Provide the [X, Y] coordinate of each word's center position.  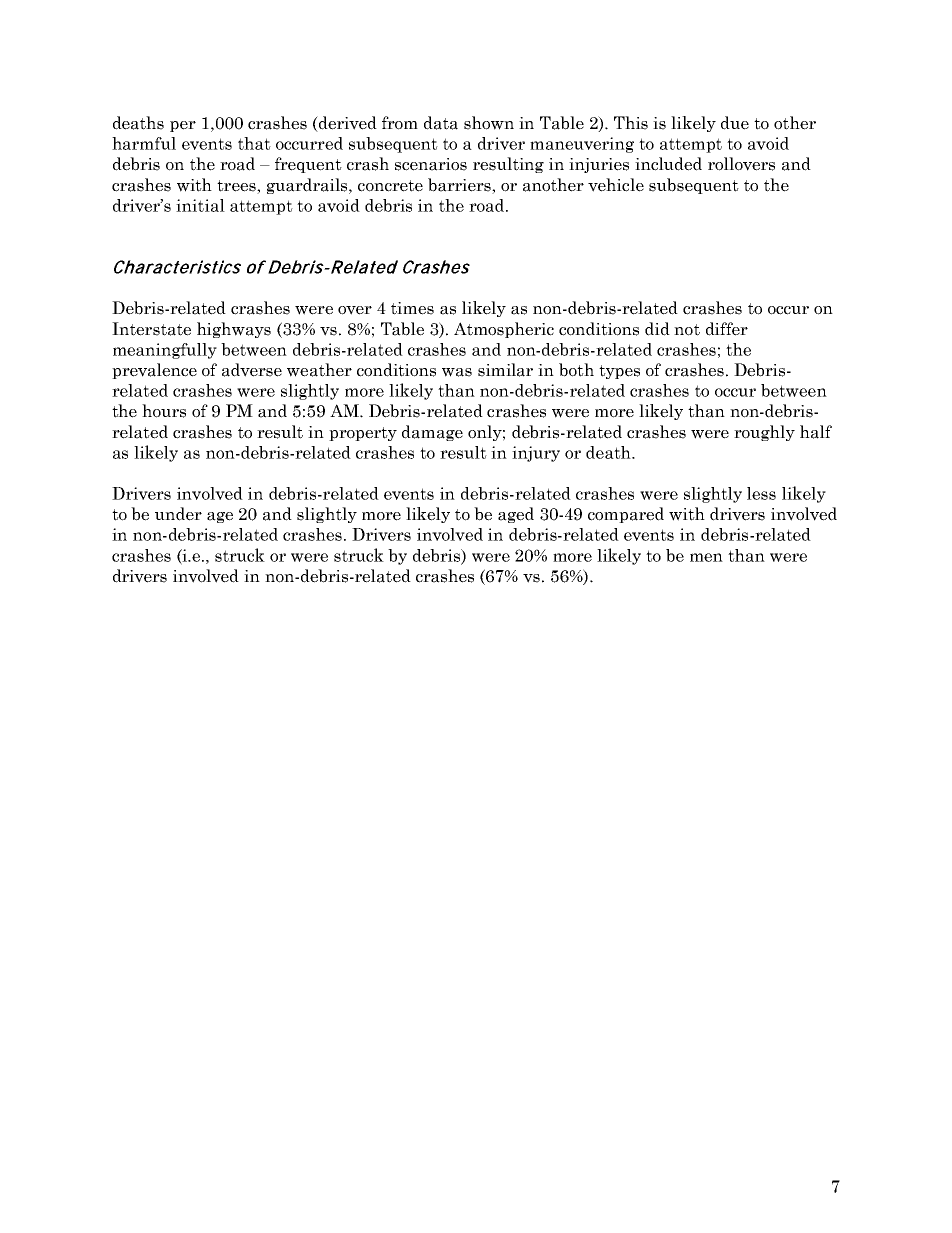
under [178, 514]
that [254, 143]
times [412, 308]
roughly [764, 433]
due [735, 123]
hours [164, 411]
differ [727, 329]
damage [432, 433]
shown [489, 123]
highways [234, 330]
